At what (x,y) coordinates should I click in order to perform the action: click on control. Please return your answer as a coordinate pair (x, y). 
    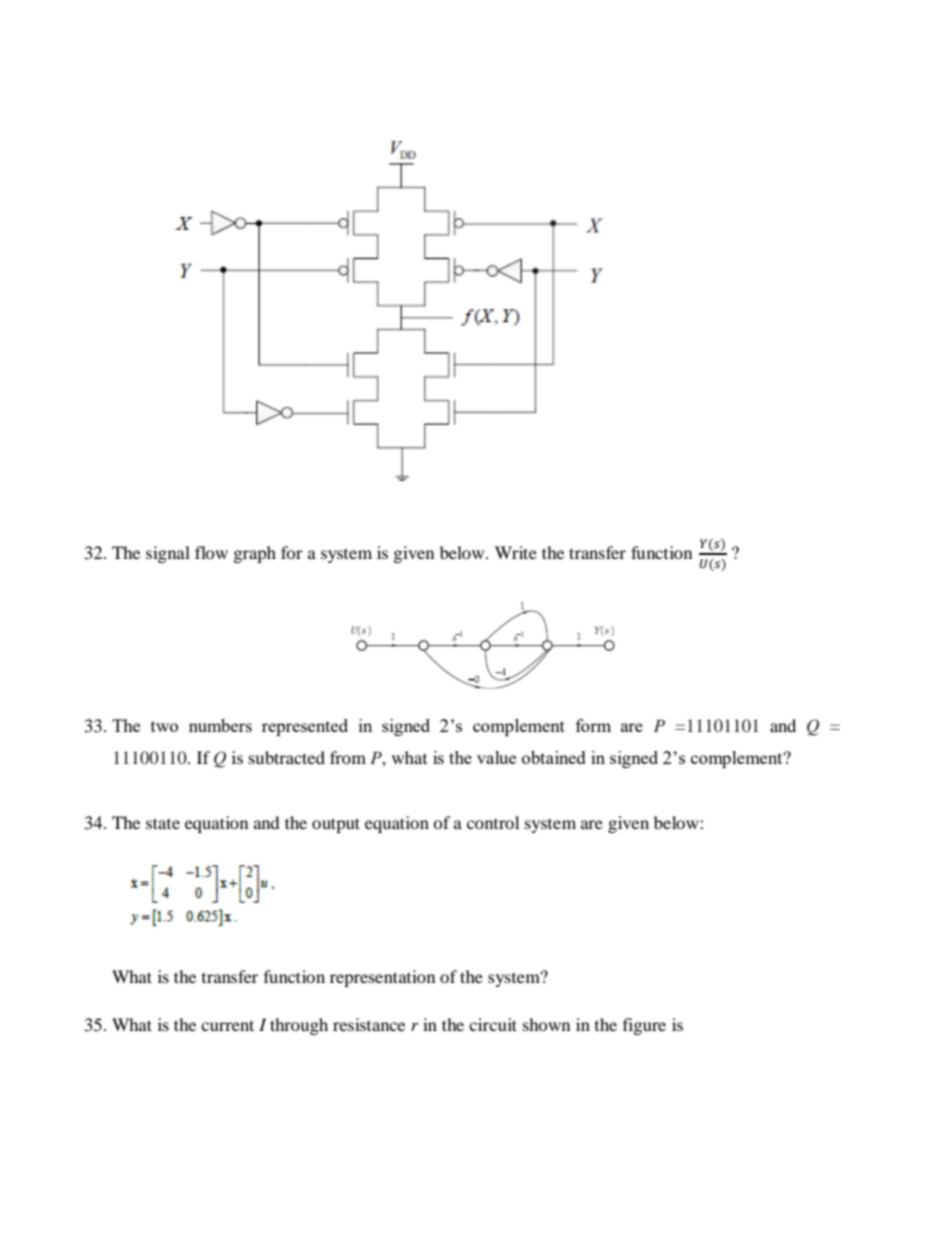
    Looking at the image, I should click on (493, 822).
